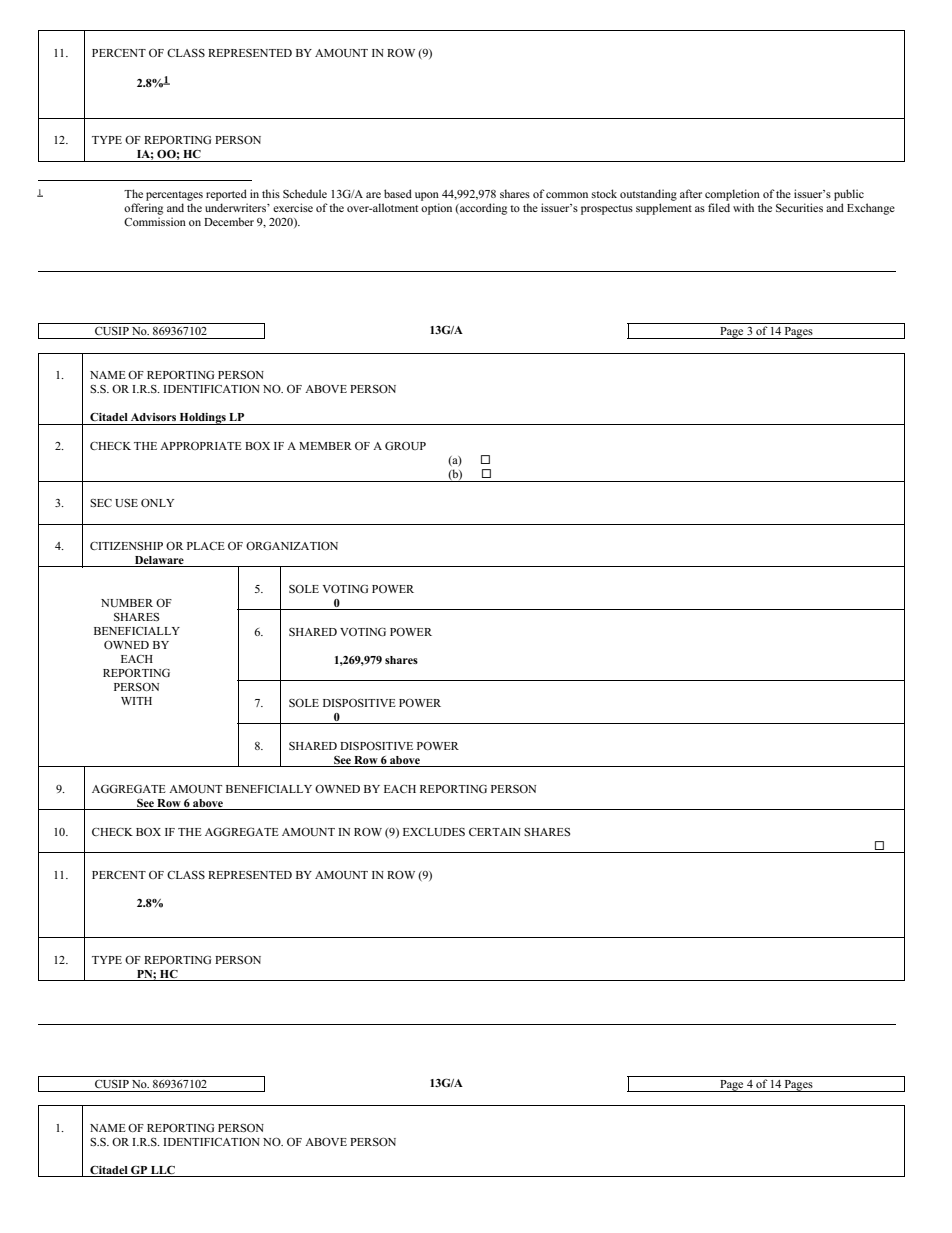  I want to click on December, so click(229, 221).
